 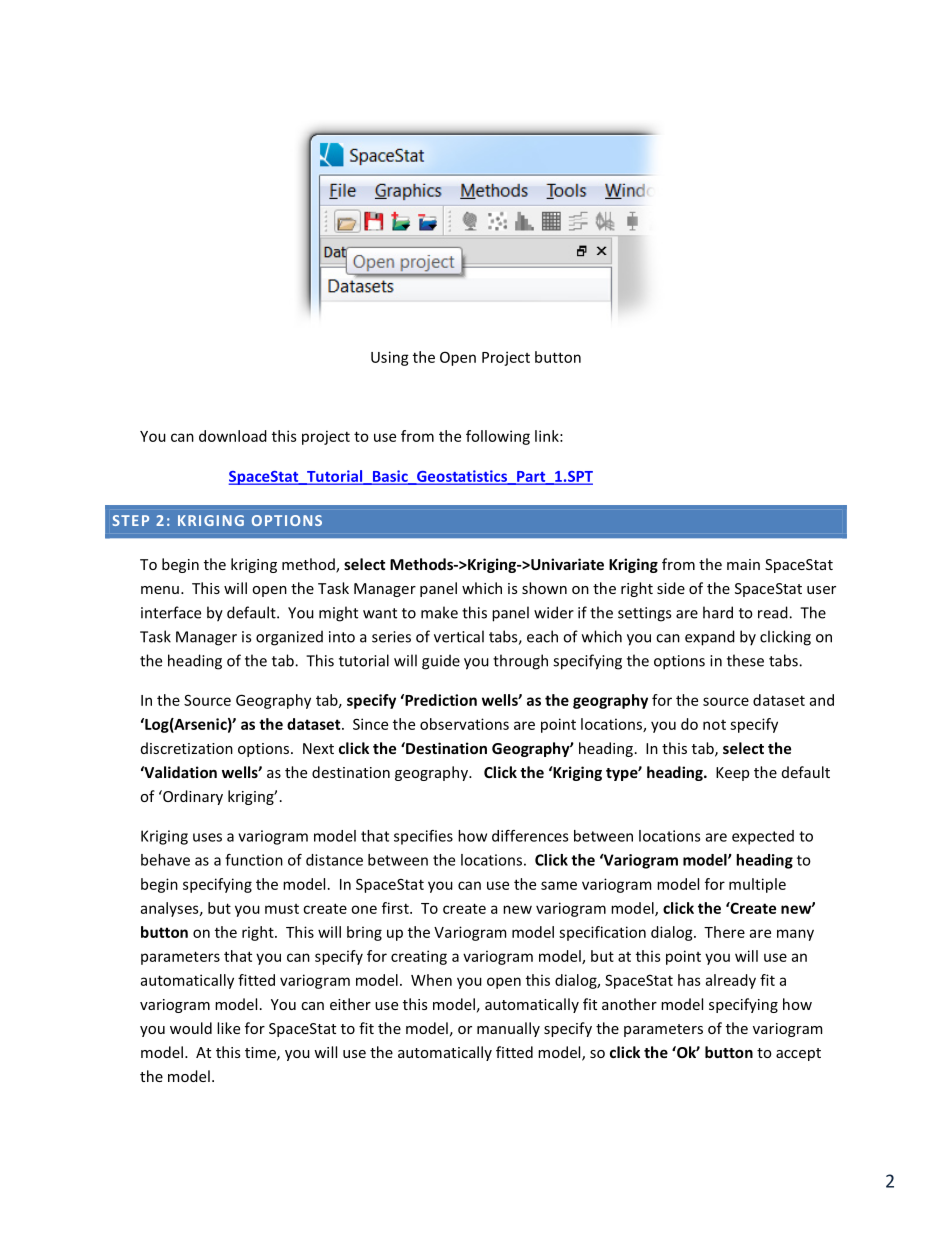 I want to click on accept, so click(x=798, y=1054).
